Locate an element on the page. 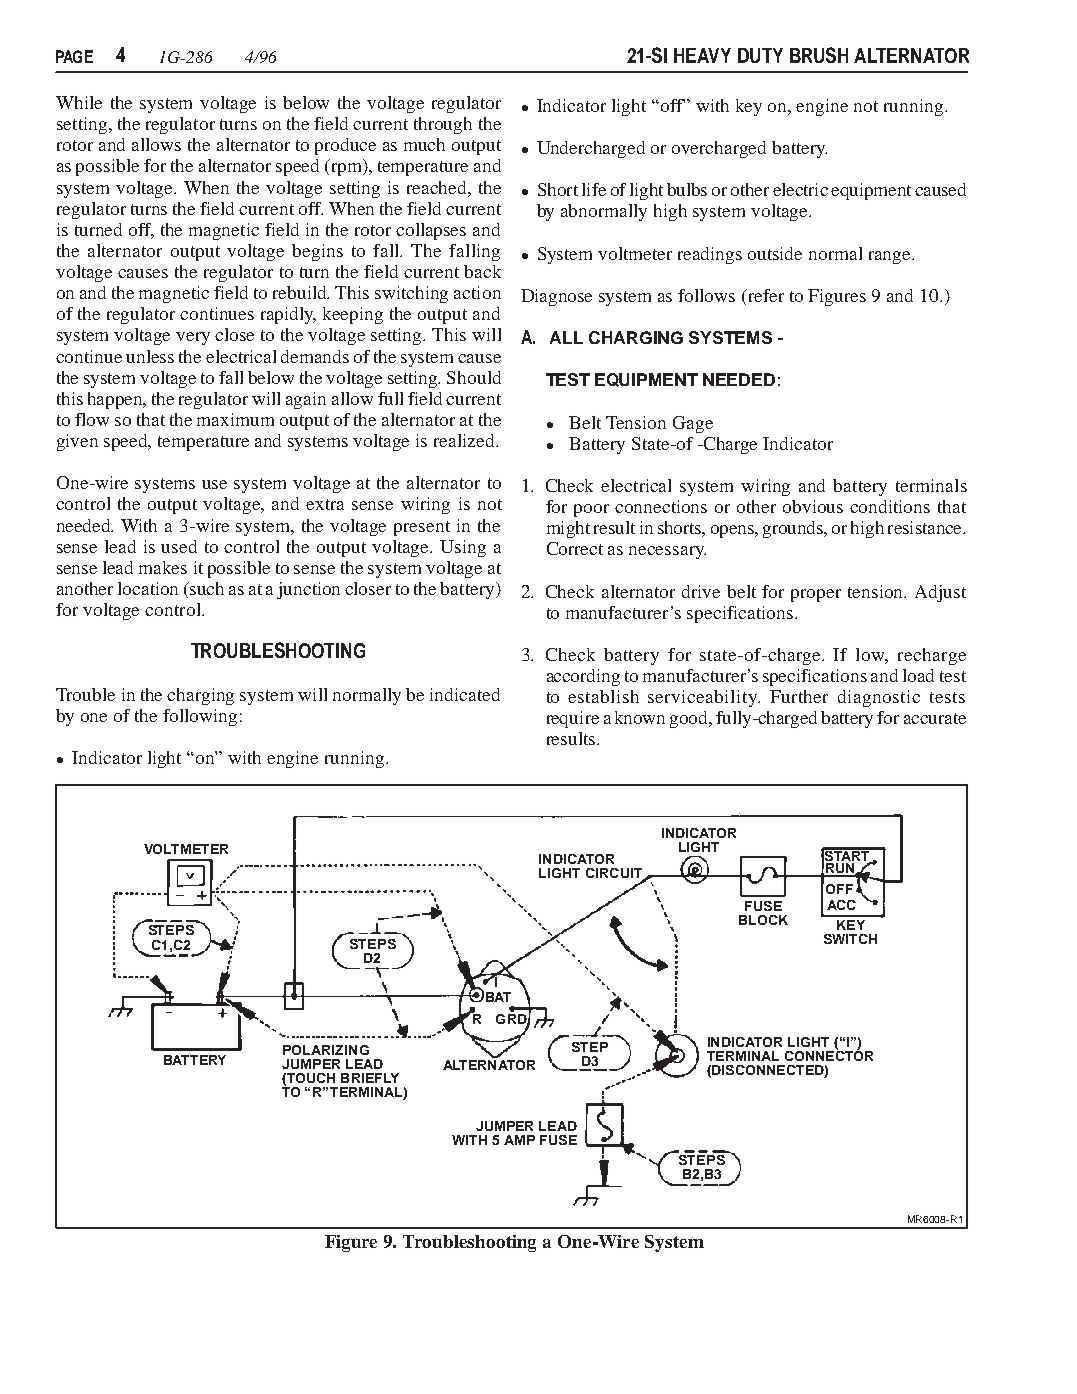 The width and height of the page is (1077, 1394). proper is located at coordinates (816, 595).
